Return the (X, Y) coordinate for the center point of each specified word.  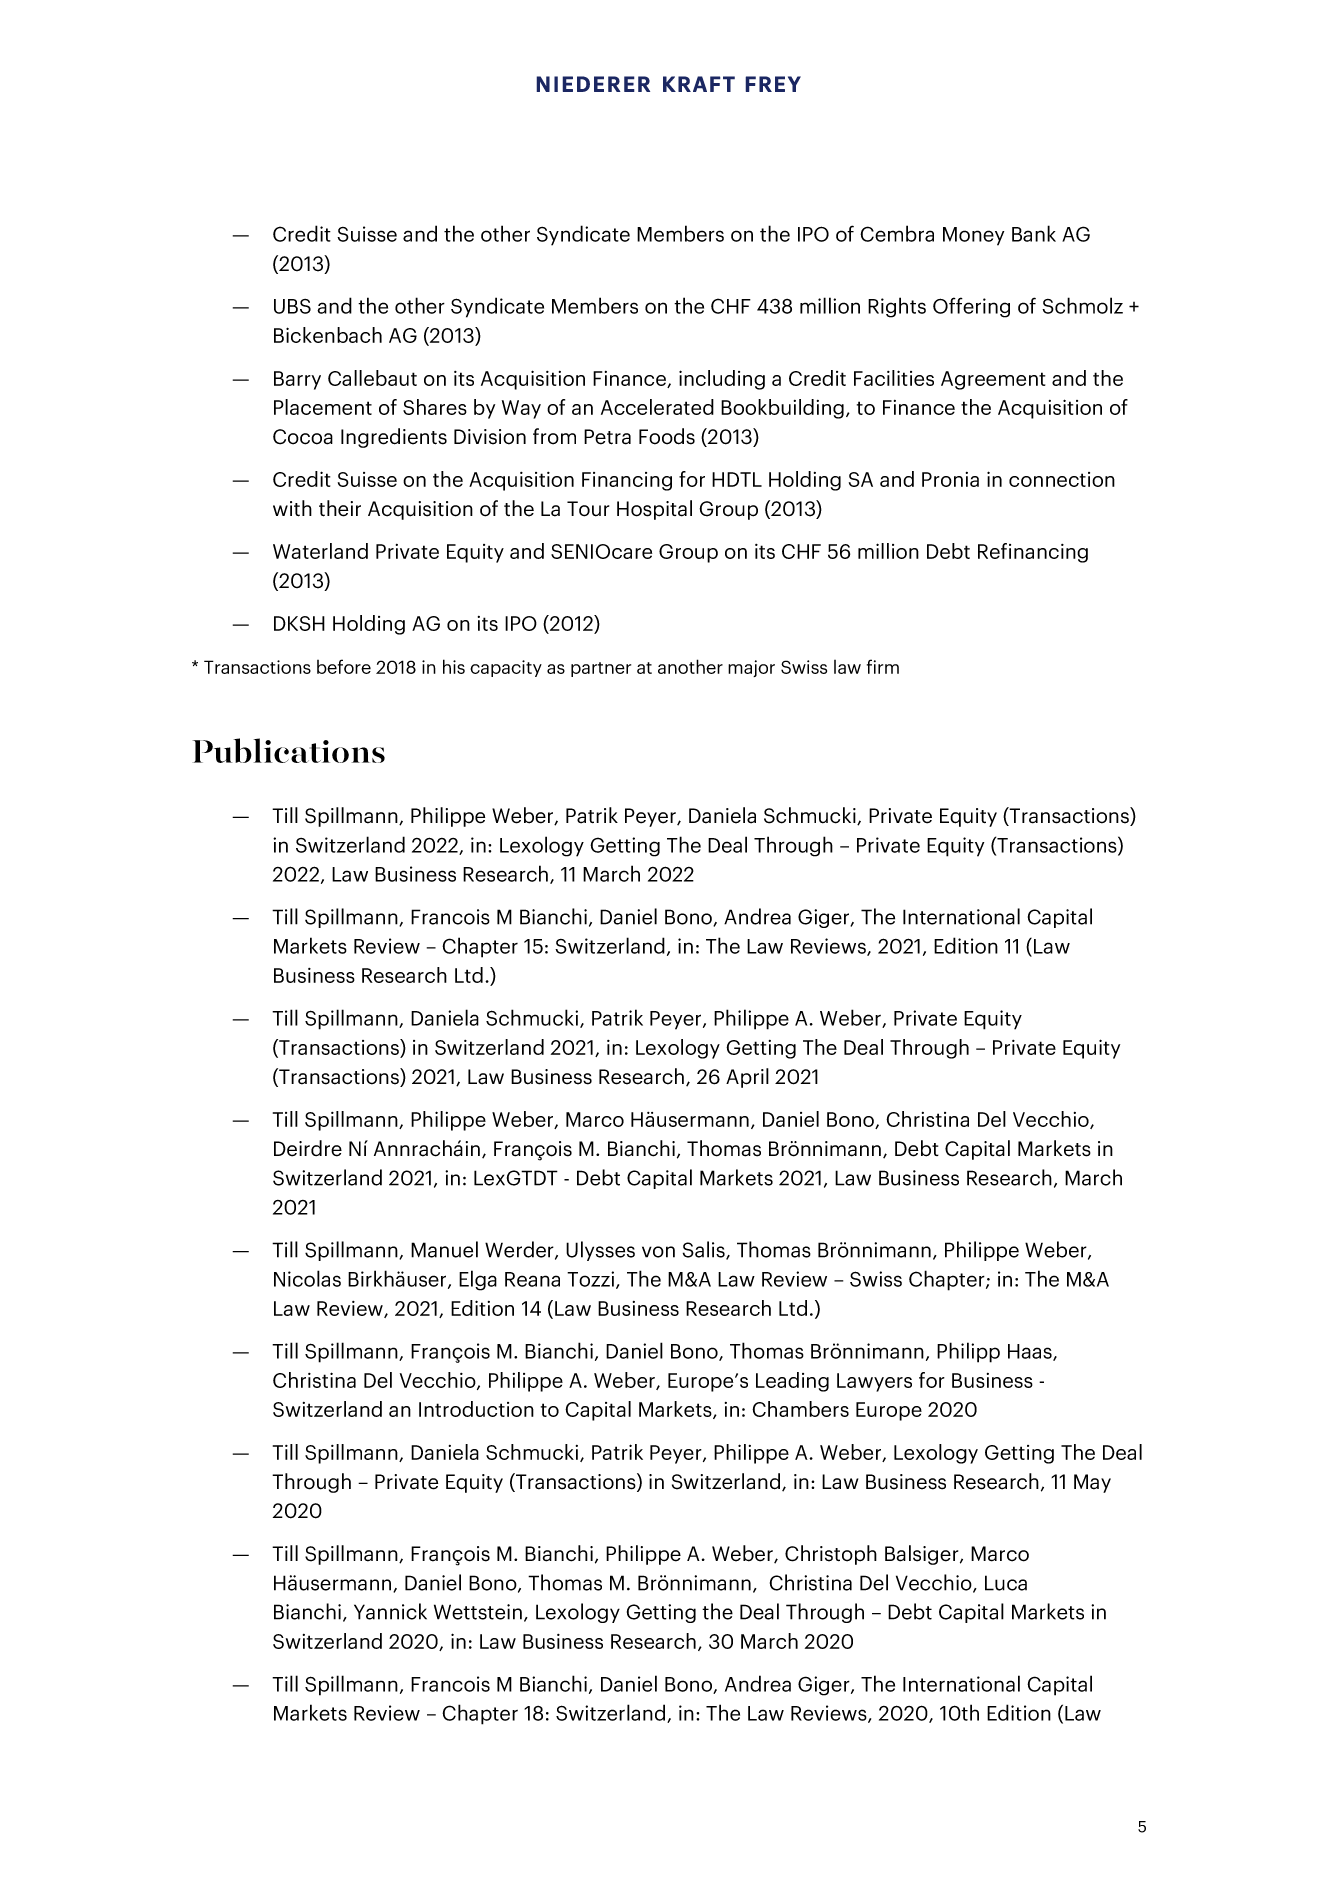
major (751, 668)
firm (883, 666)
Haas (1031, 1352)
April (747, 1078)
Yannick (390, 1611)
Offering (971, 307)
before (344, 666)
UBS (292, 306)
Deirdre (308, 1148)
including (722, 380)
